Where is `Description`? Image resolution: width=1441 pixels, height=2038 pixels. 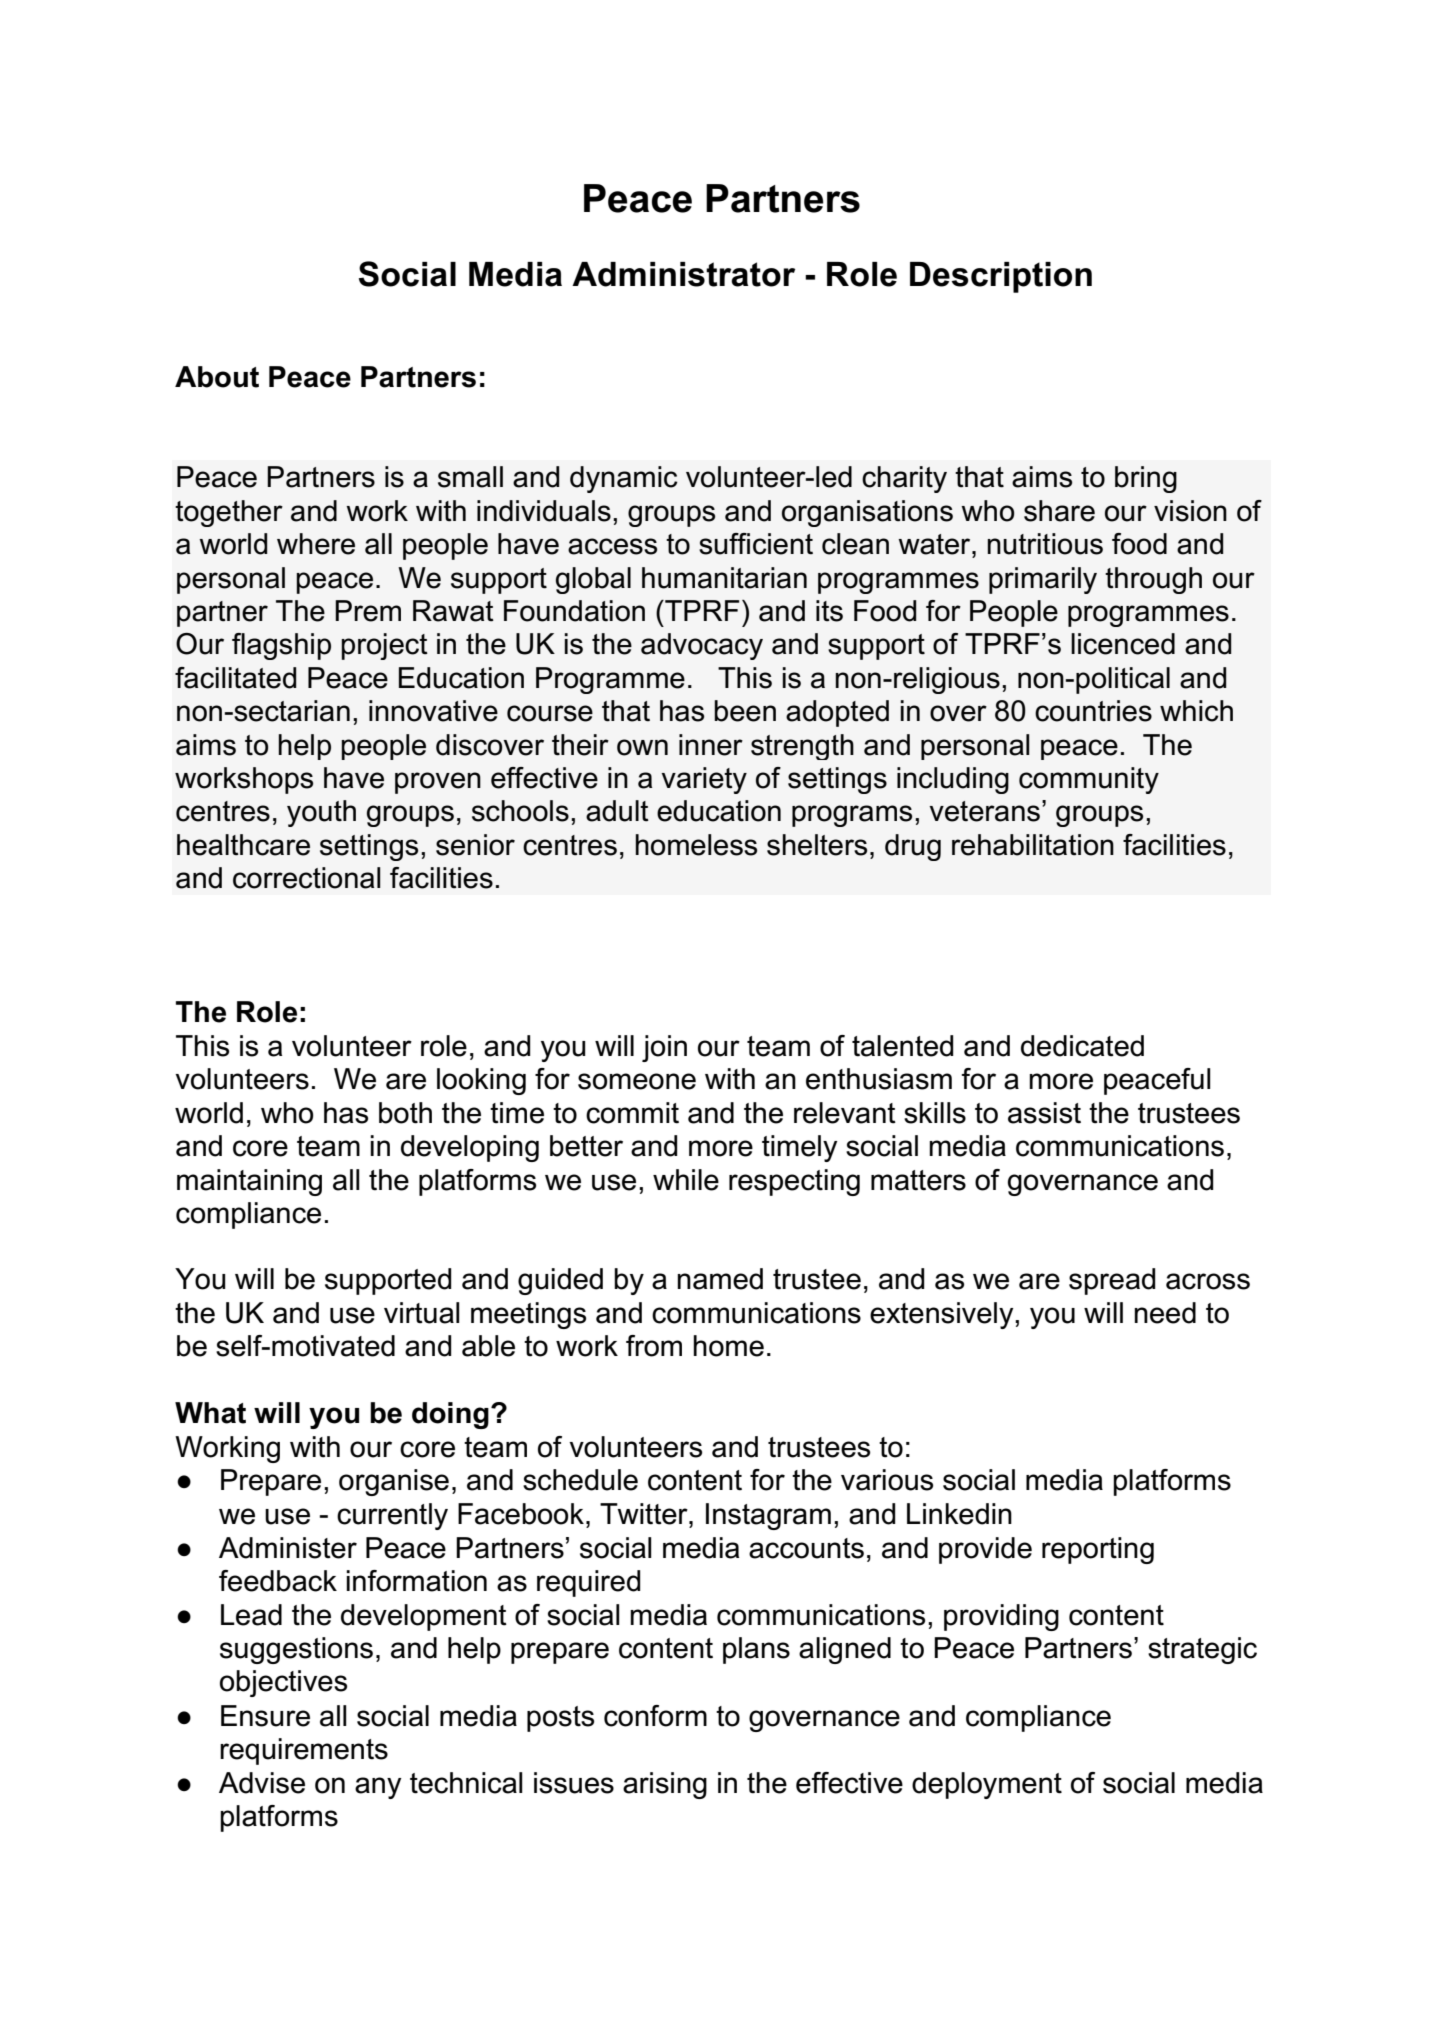
Description is located at coordinates (1001, 277).
